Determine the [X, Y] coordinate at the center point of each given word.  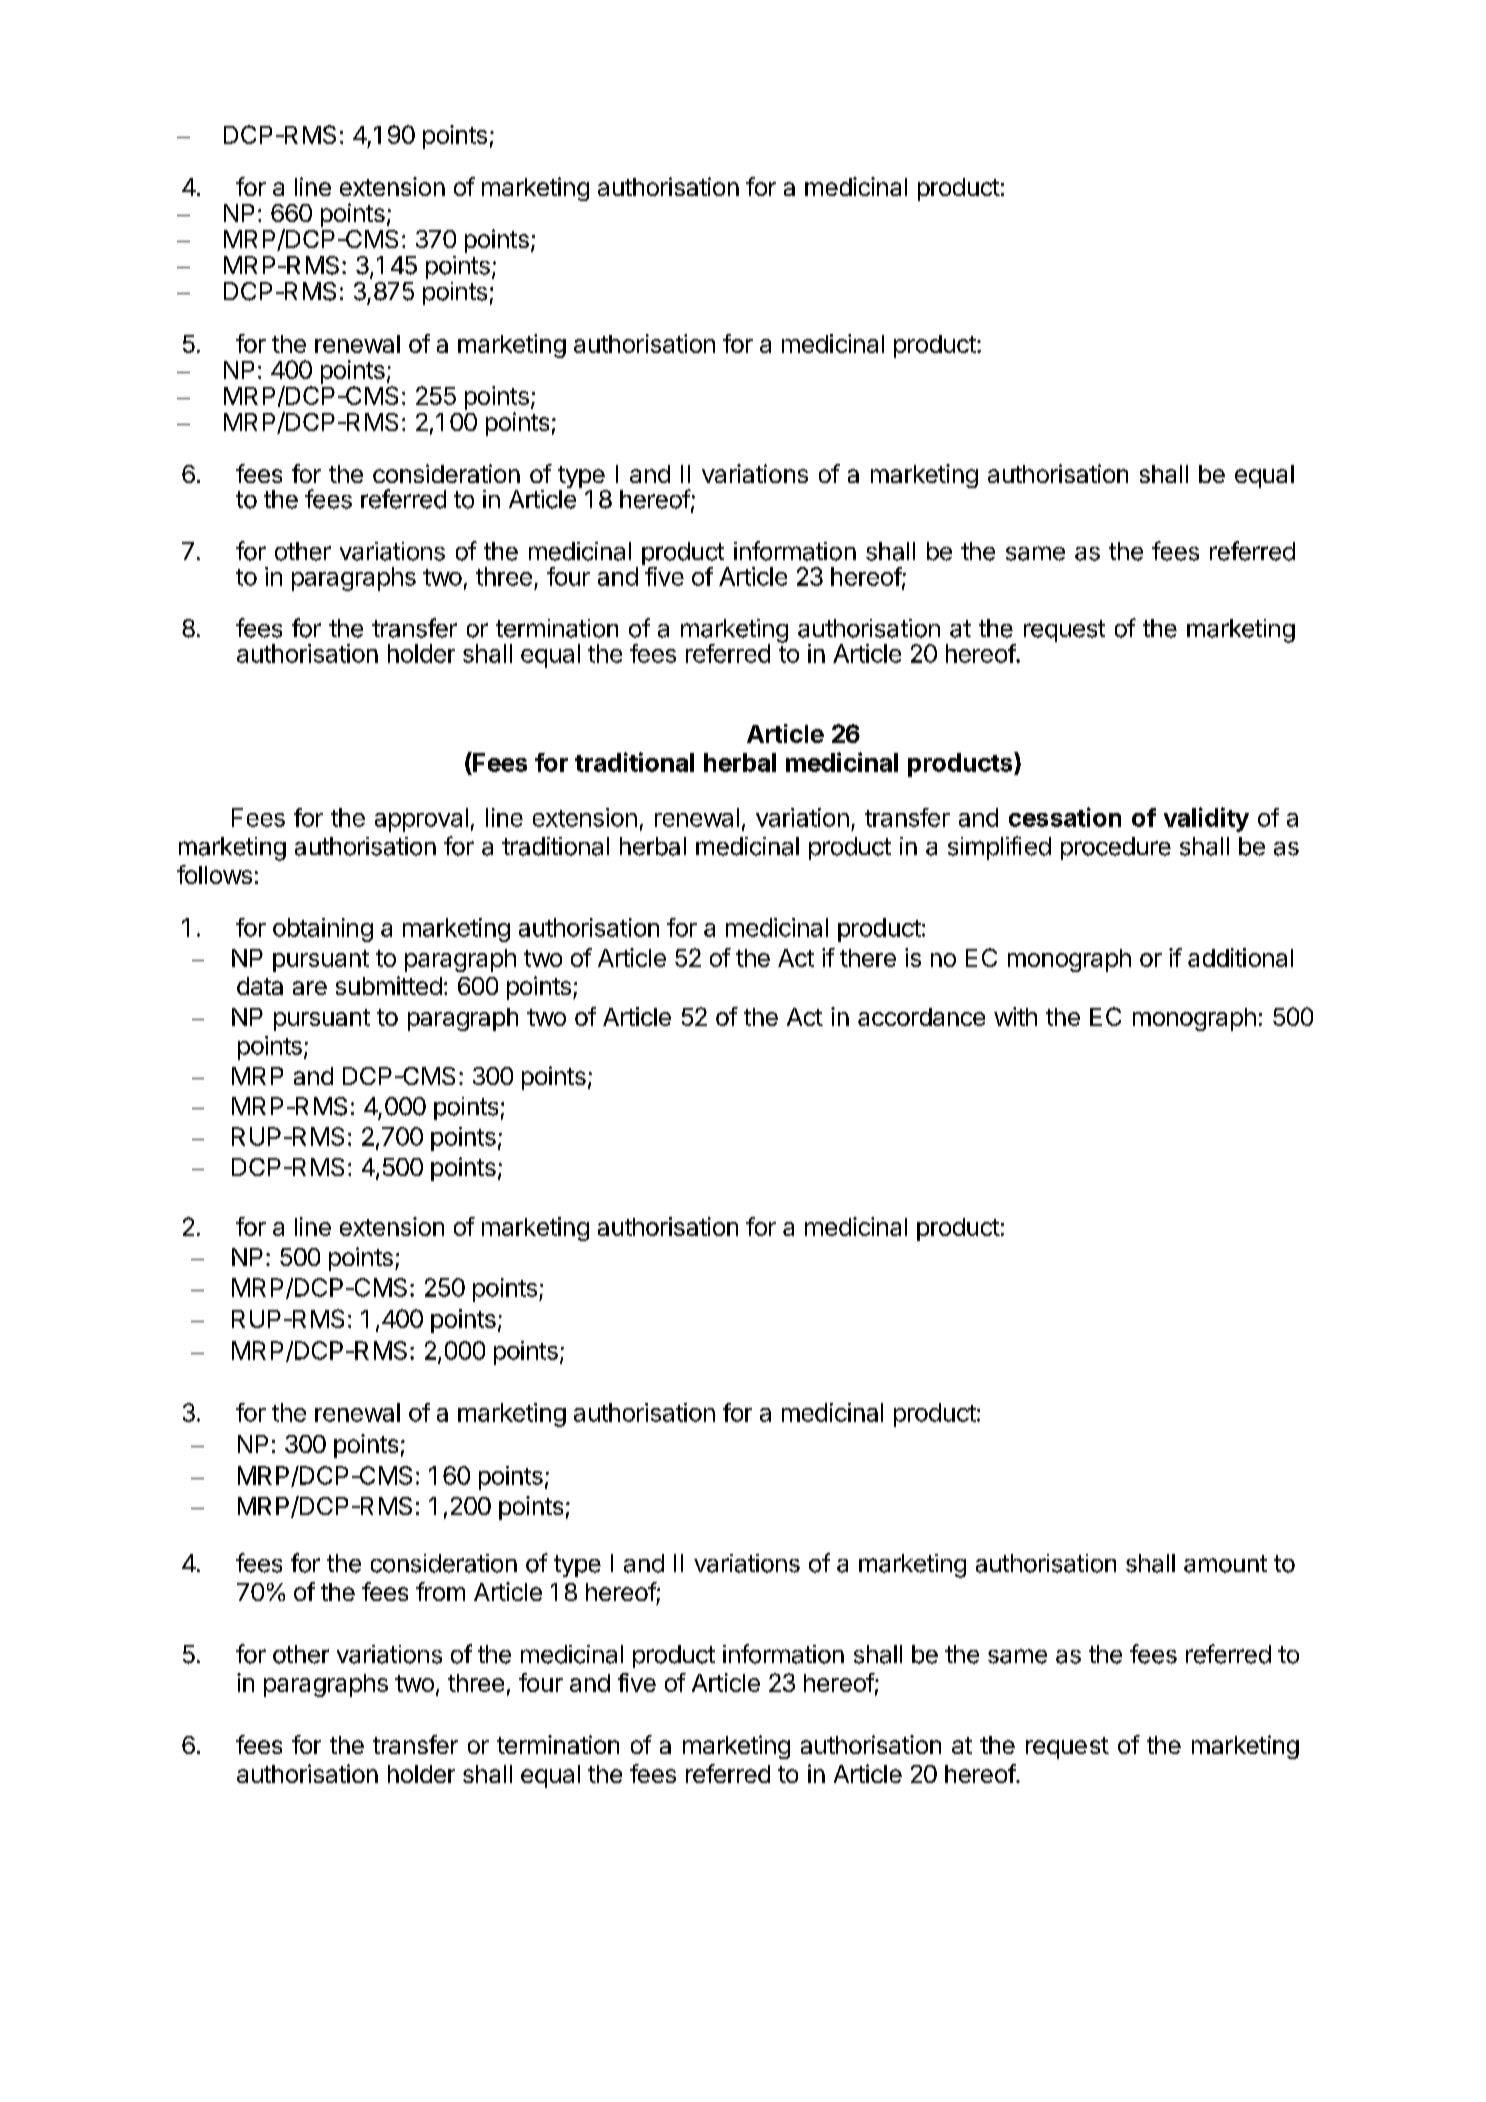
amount [1225, 1564]
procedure [1116, 848]
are [310, 988]
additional [1240, 957]
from [440, 1591]
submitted [389, 985]
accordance [921, 1017]
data [260, 986]
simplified [999, 848]
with [1015, 1016]
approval [421, 820]
